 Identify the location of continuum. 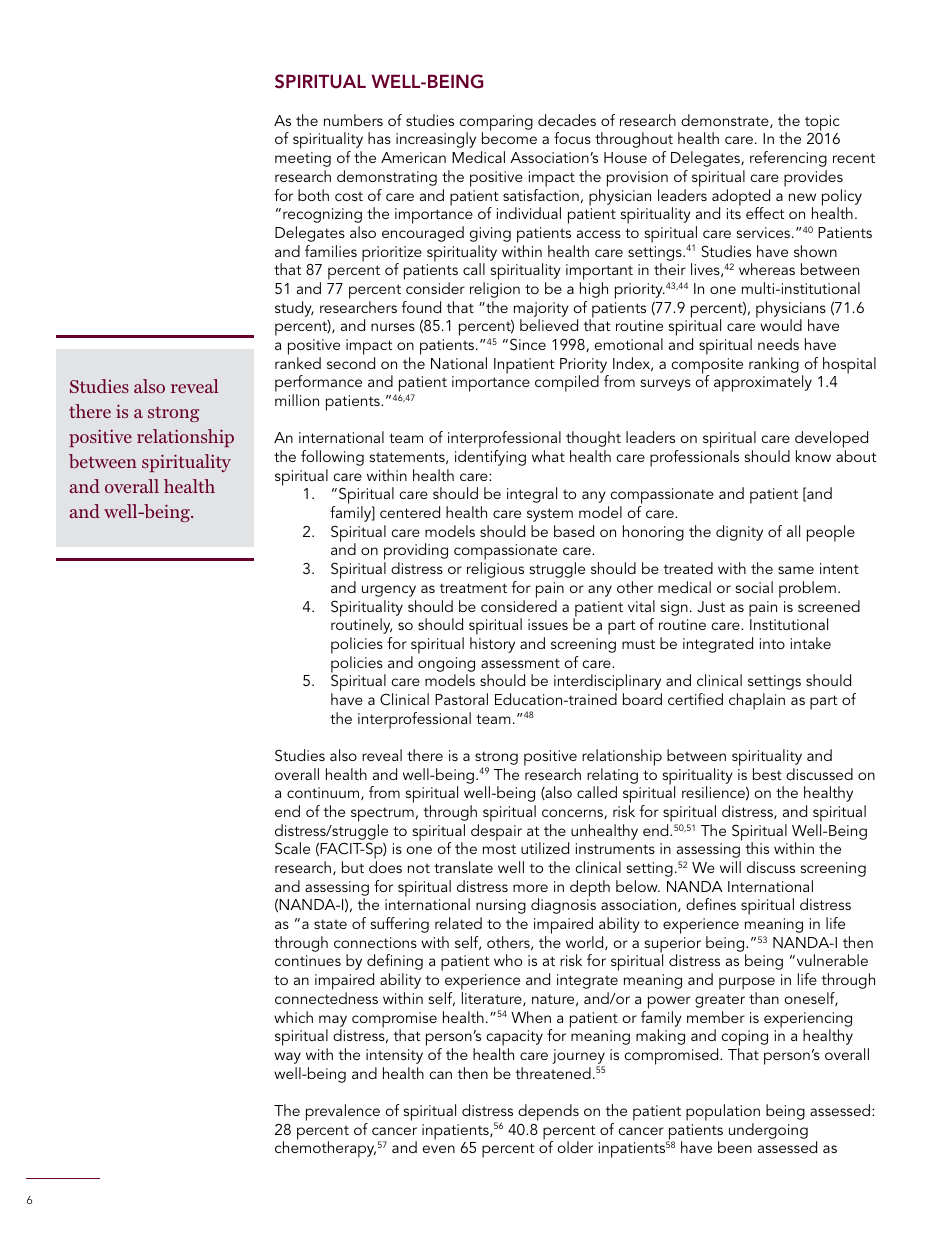
(323, 792).
